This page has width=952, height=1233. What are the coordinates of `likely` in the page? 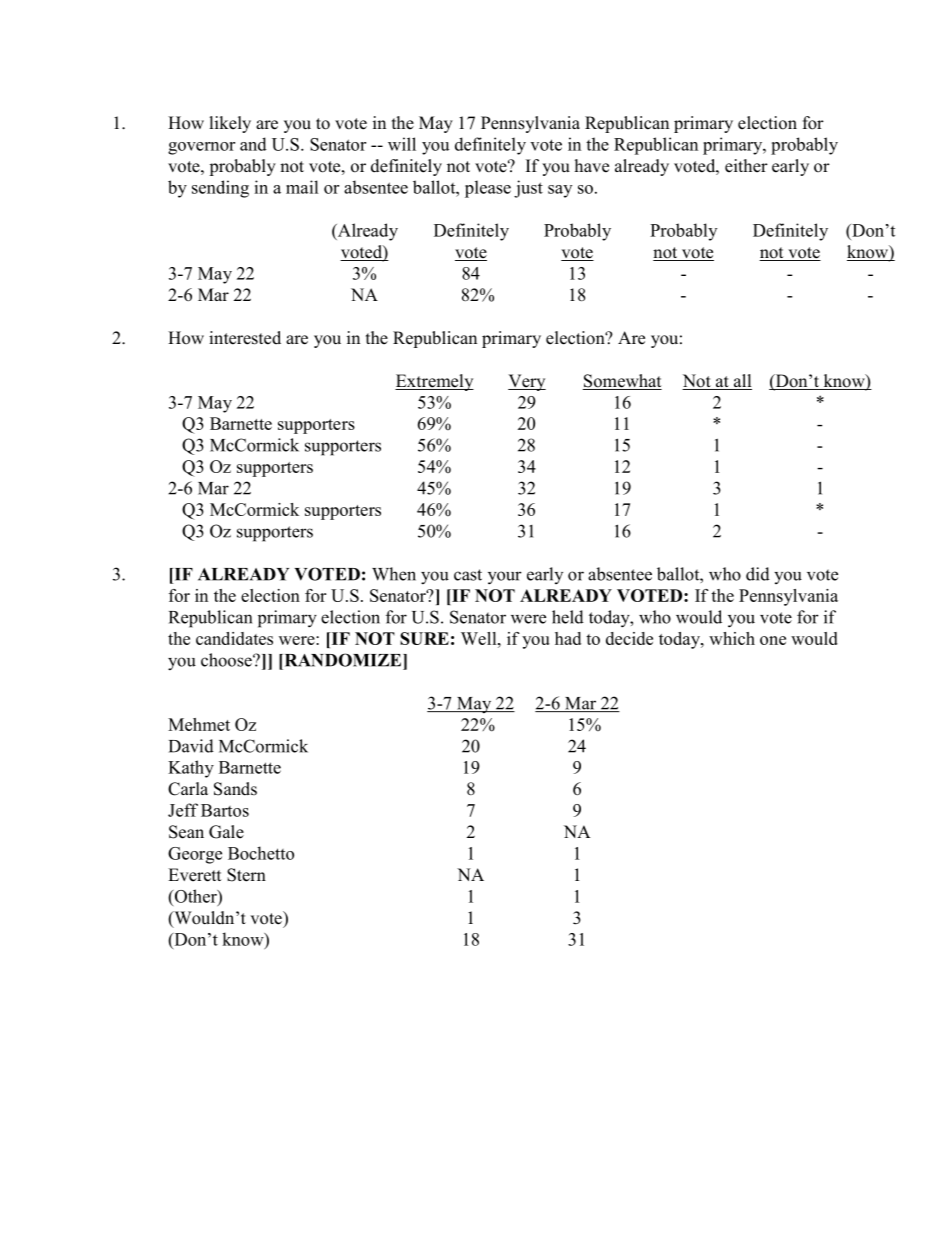 It's located at (230, 124).
